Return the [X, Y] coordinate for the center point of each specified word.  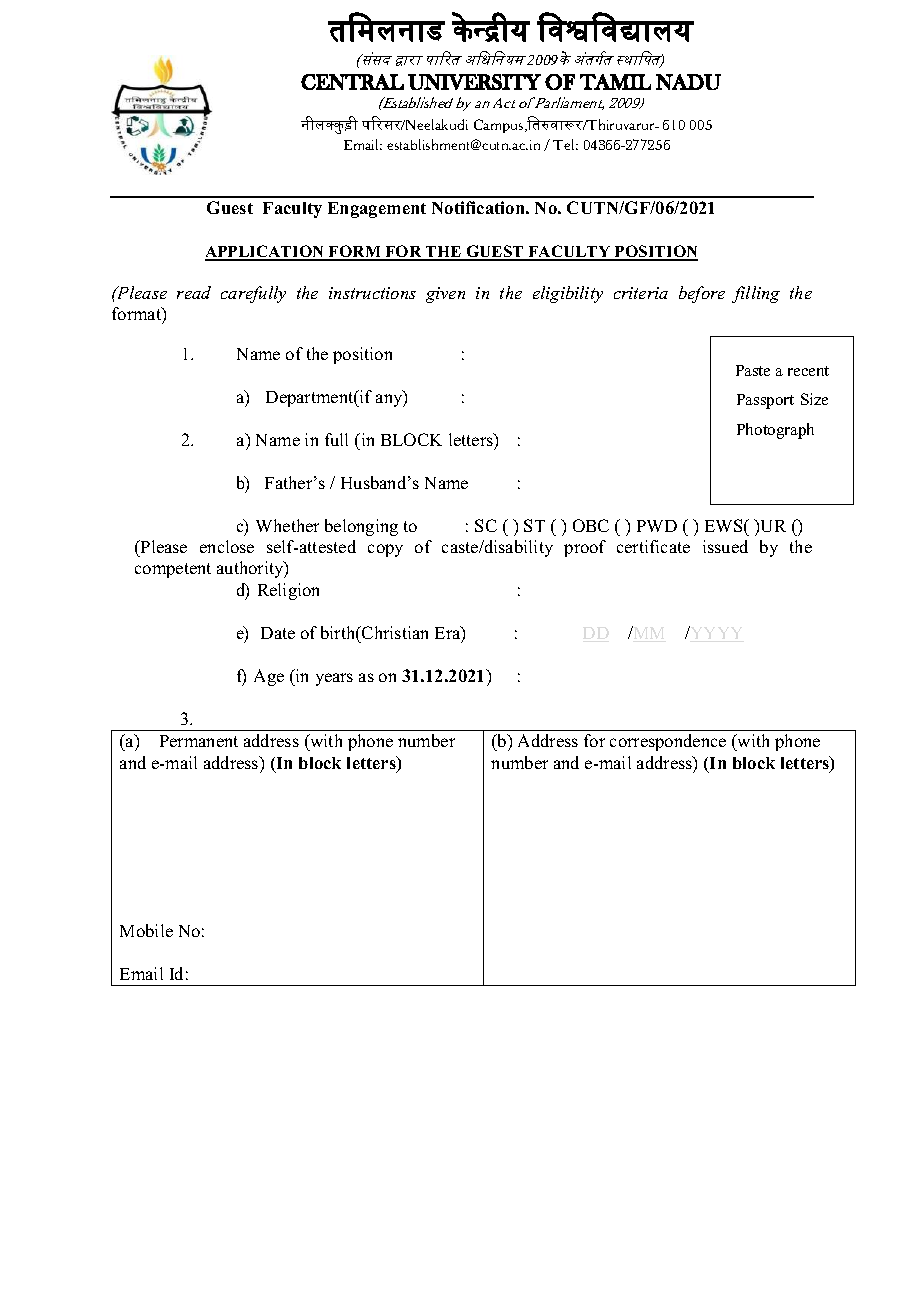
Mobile [146, 930]
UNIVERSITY [474, 82]
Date [278, 633]
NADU [688, 82]
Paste [753, 370]
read [194, 292]
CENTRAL [352, 82]
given [445, 295]
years [334, 679]
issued [725, 546]
